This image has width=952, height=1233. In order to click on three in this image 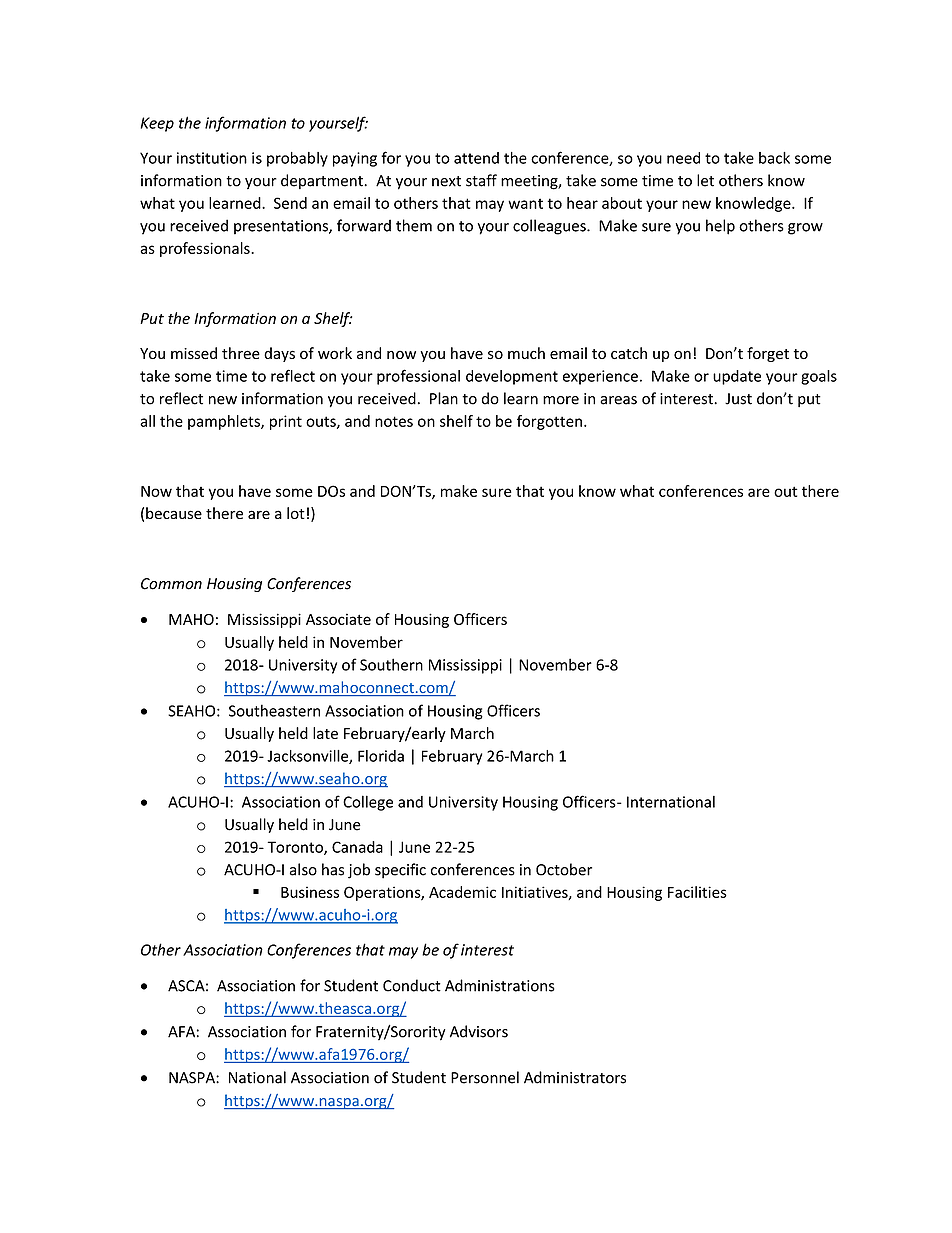, I will do `click(241, 353)`.
